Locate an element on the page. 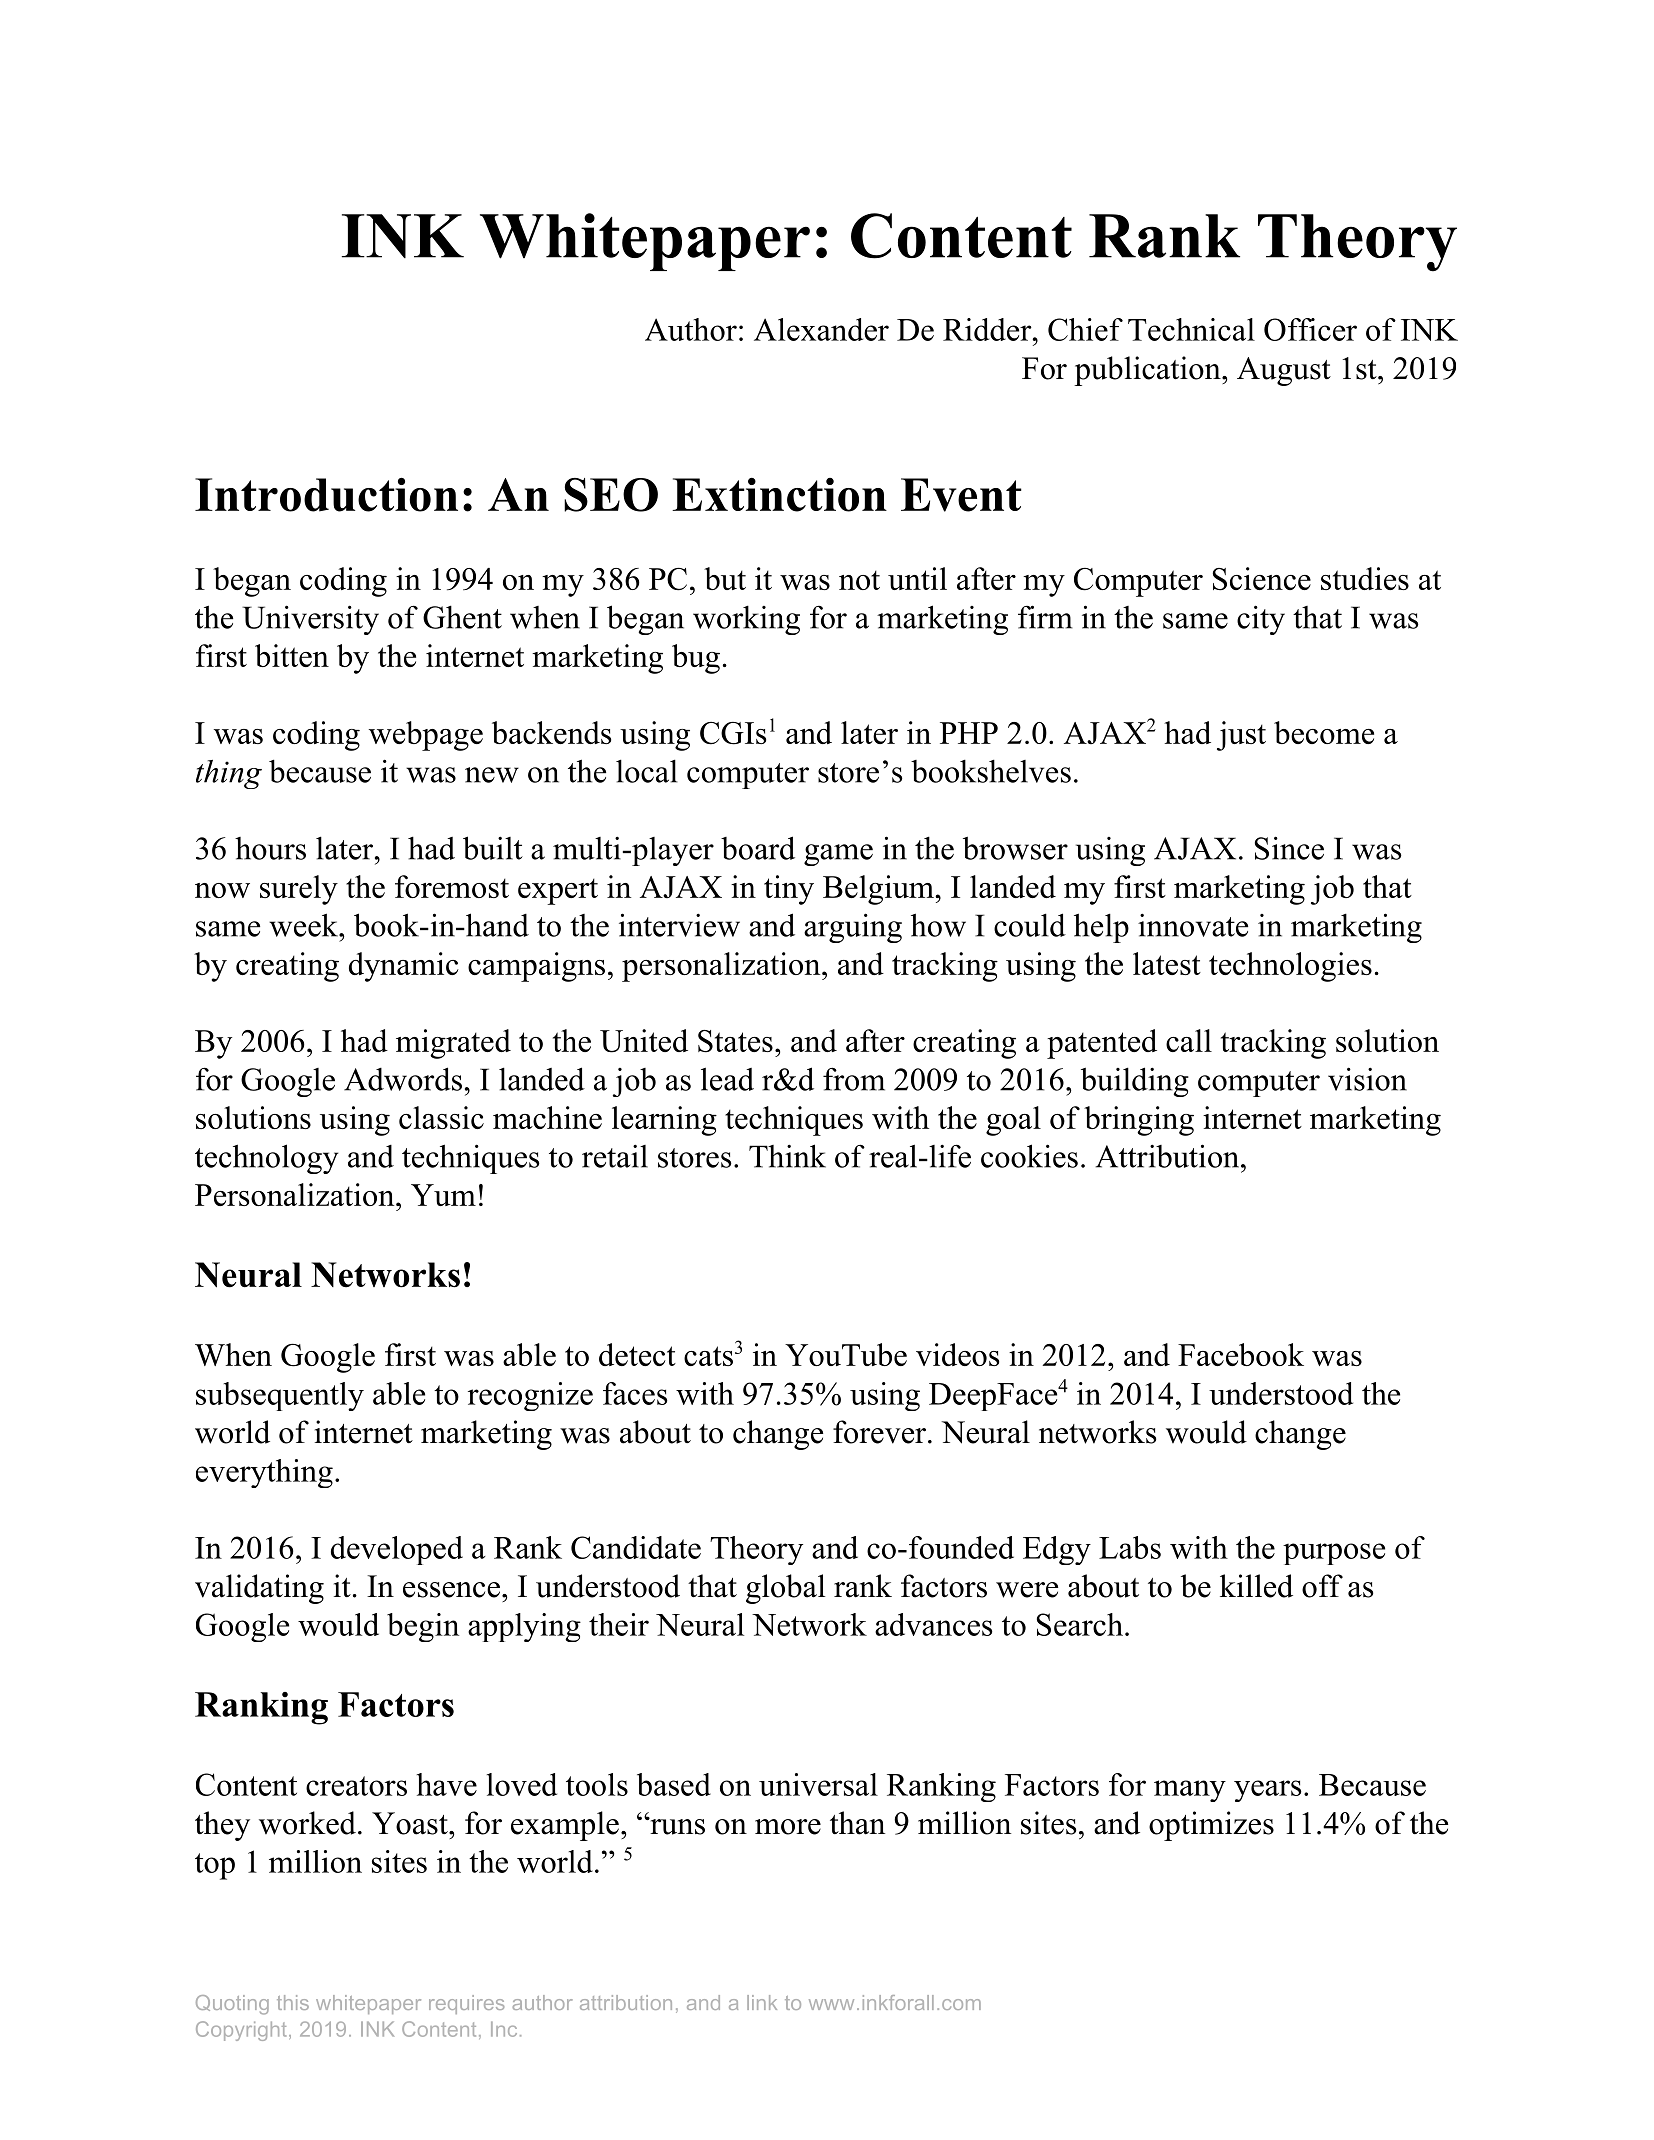  link is located at coordinates (762, 2002).
